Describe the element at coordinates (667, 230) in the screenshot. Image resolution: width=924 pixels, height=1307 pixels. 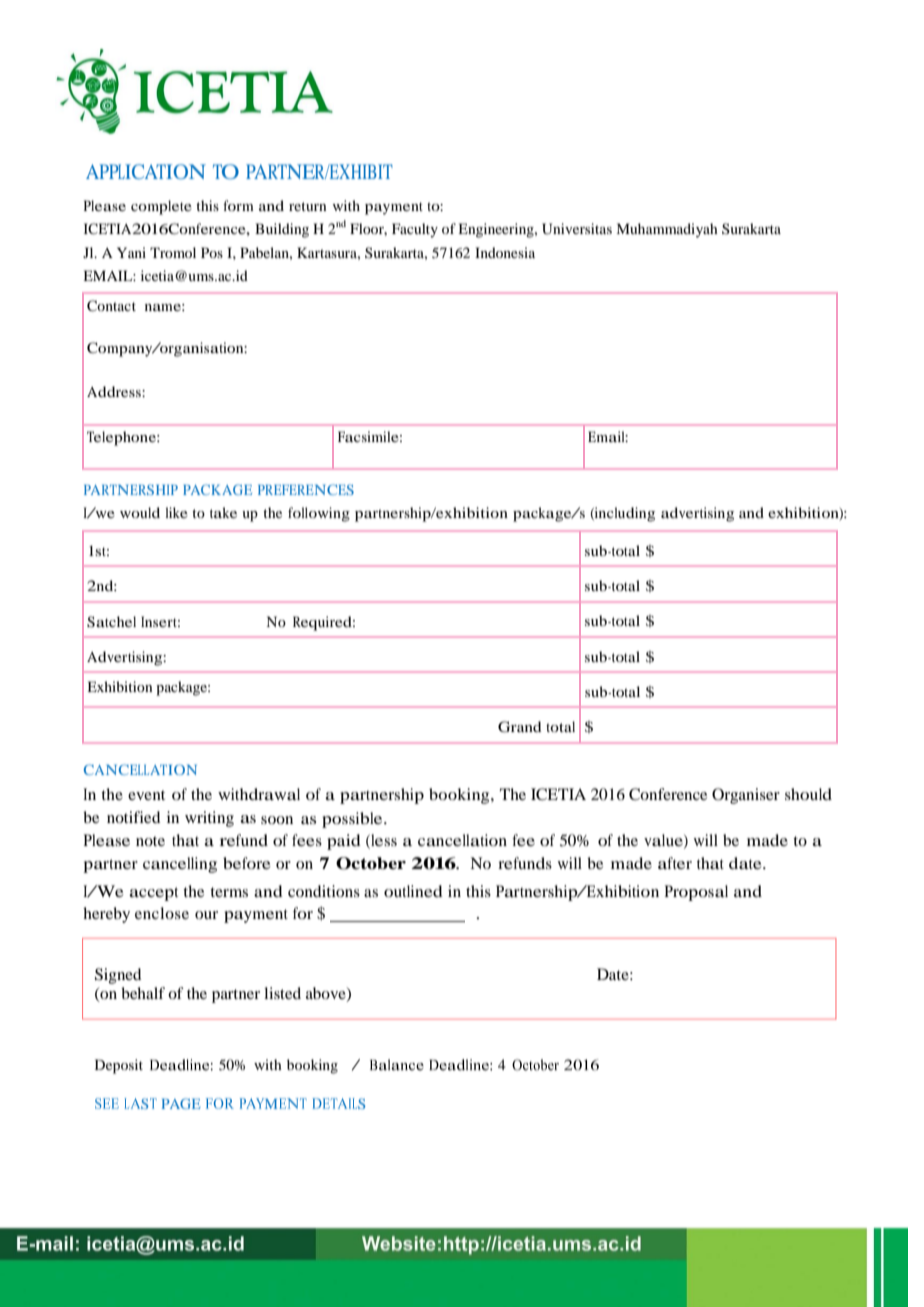
I see `Muhammadiyah` at that location.
